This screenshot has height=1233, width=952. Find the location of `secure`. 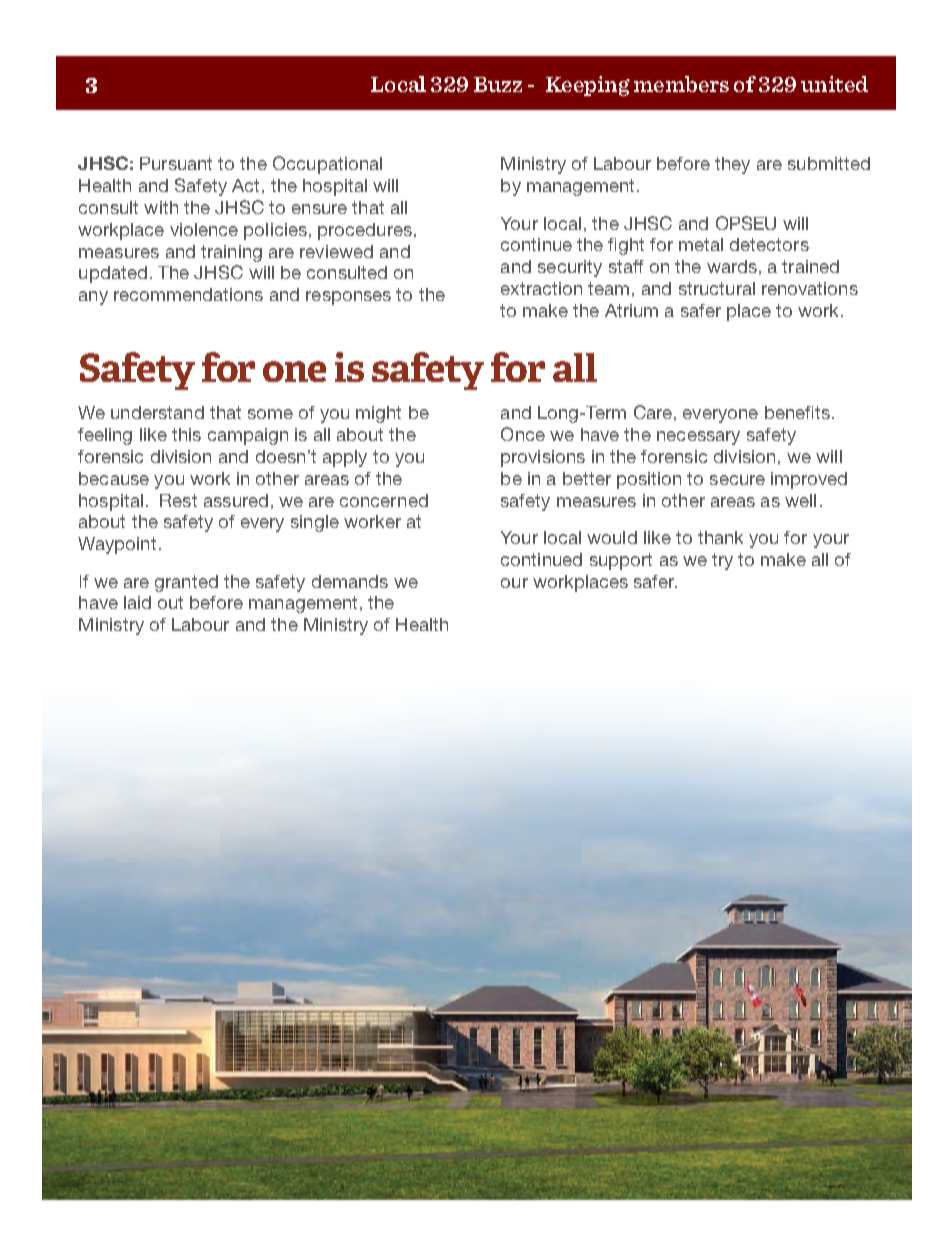

secure is located at coordinates (737, 480).
